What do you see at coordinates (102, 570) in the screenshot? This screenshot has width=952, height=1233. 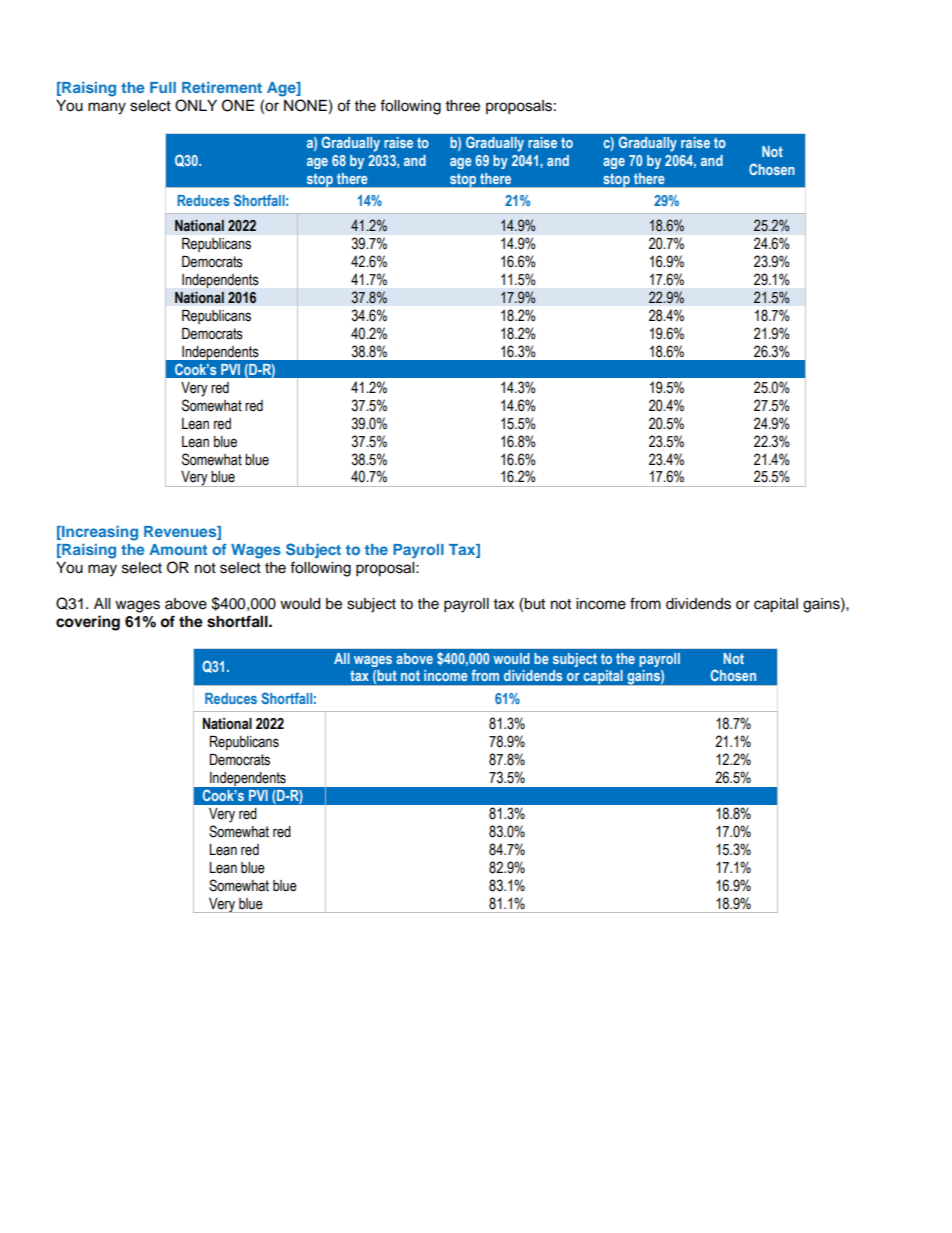 I see `may` at bounding box center [102, 570].
